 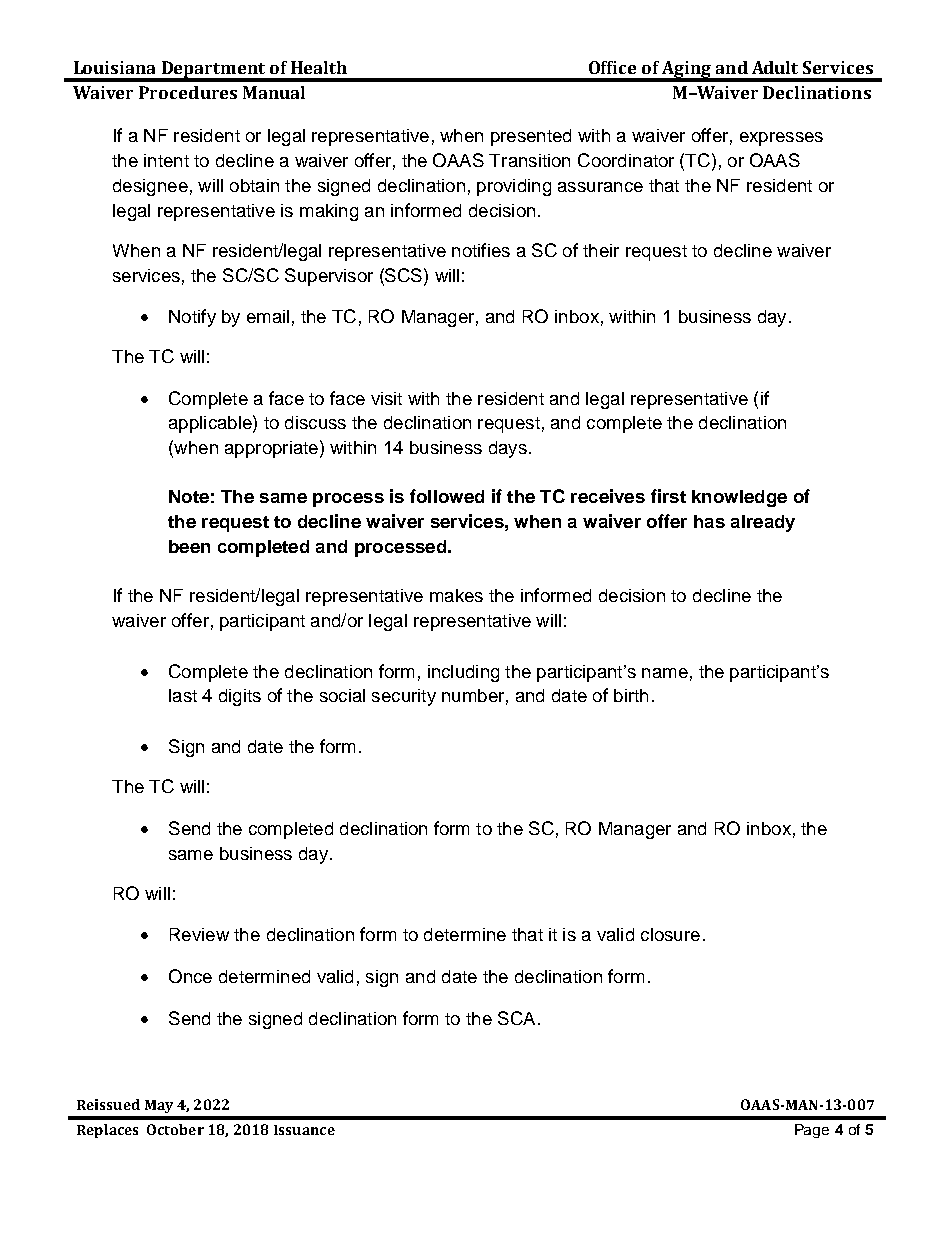 I want to click on Review, so click(x=199, y=934).
